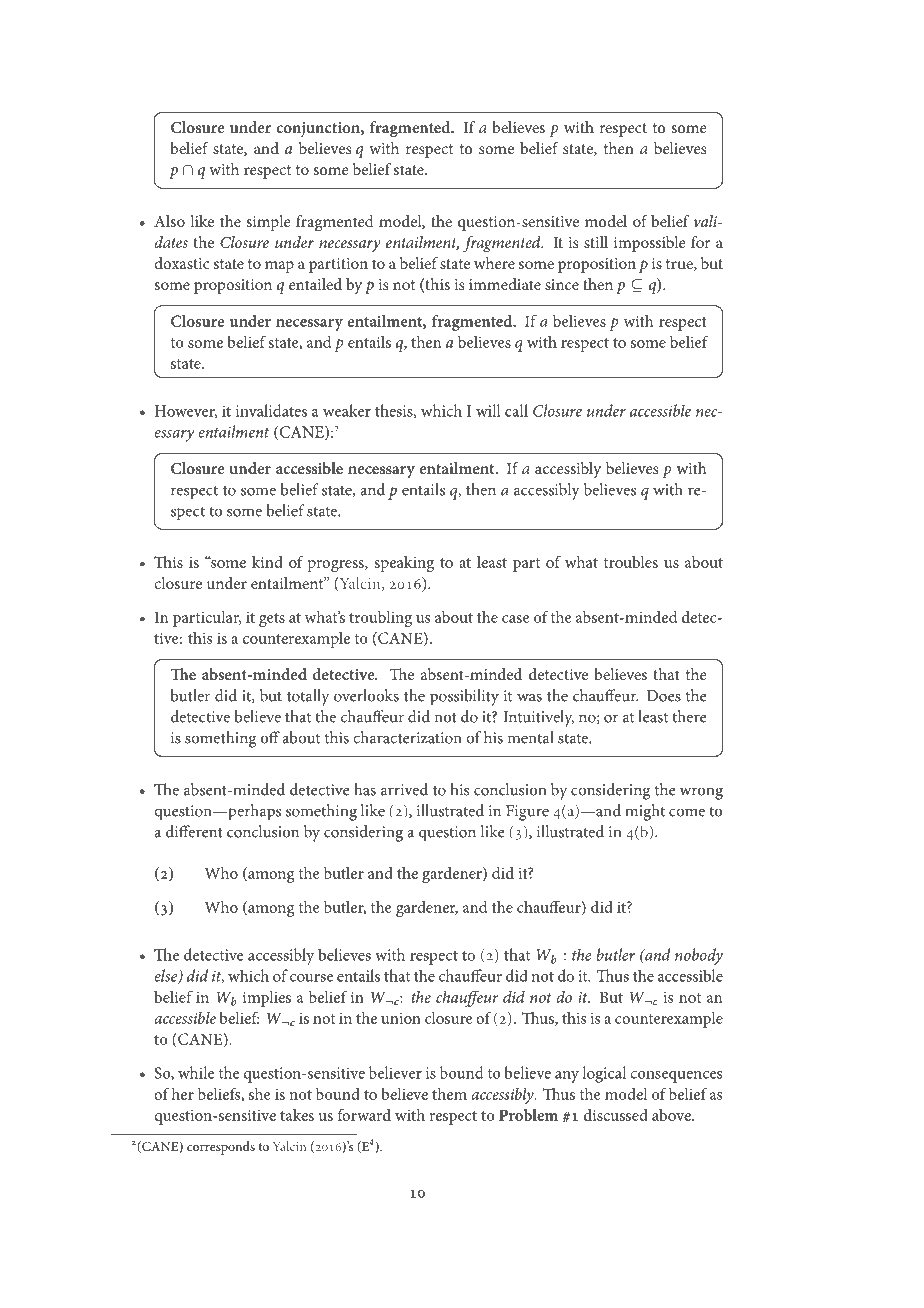  What do you see at coordinates (649, 244) in the screenshot?
I see `impossible` at bounding box center [649, 244].
